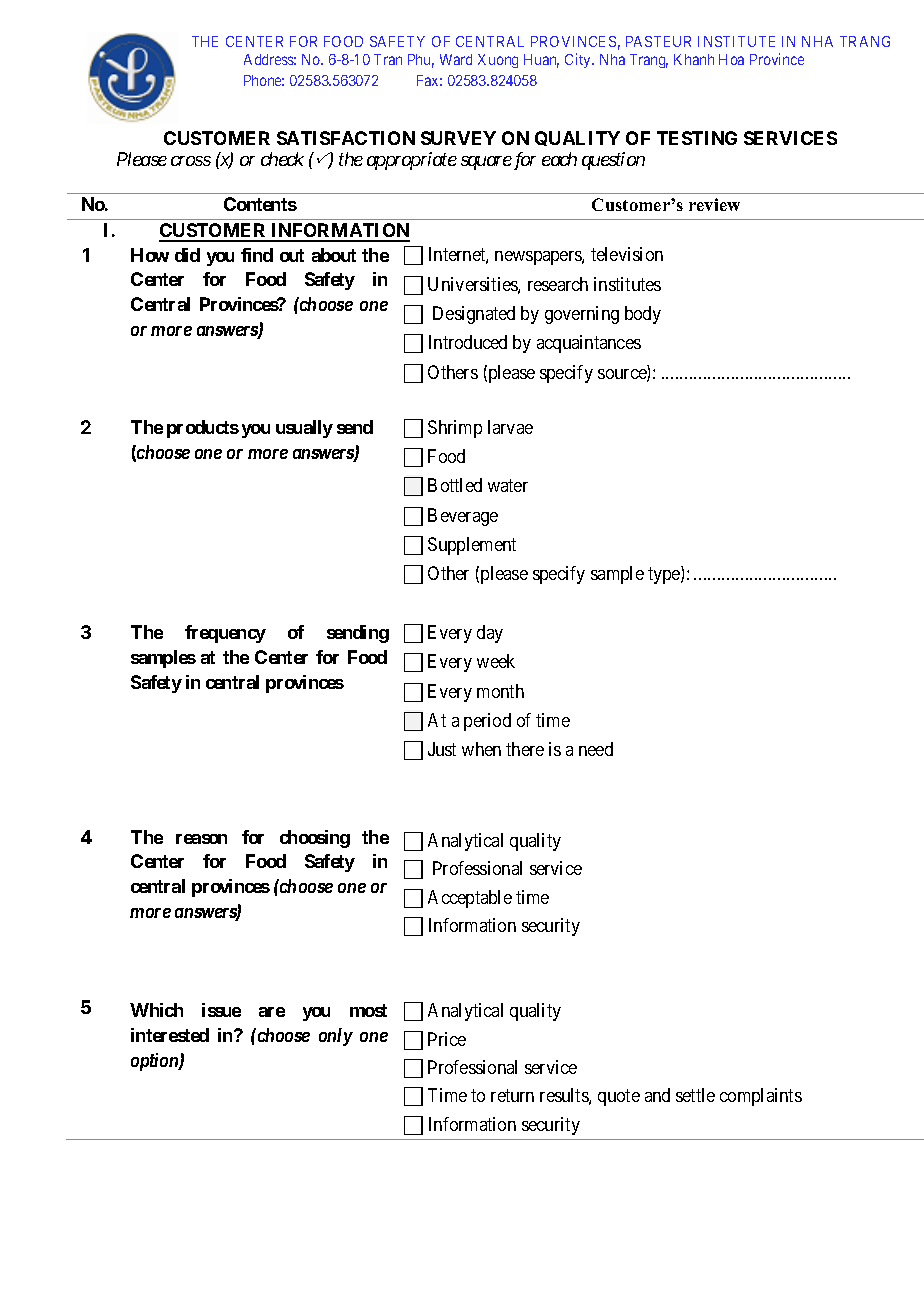 The height and width of the document is (1307, 924). What do you see at coordinates (203, 429) in the document?
I see `products` at bounding box center [203, 429].
